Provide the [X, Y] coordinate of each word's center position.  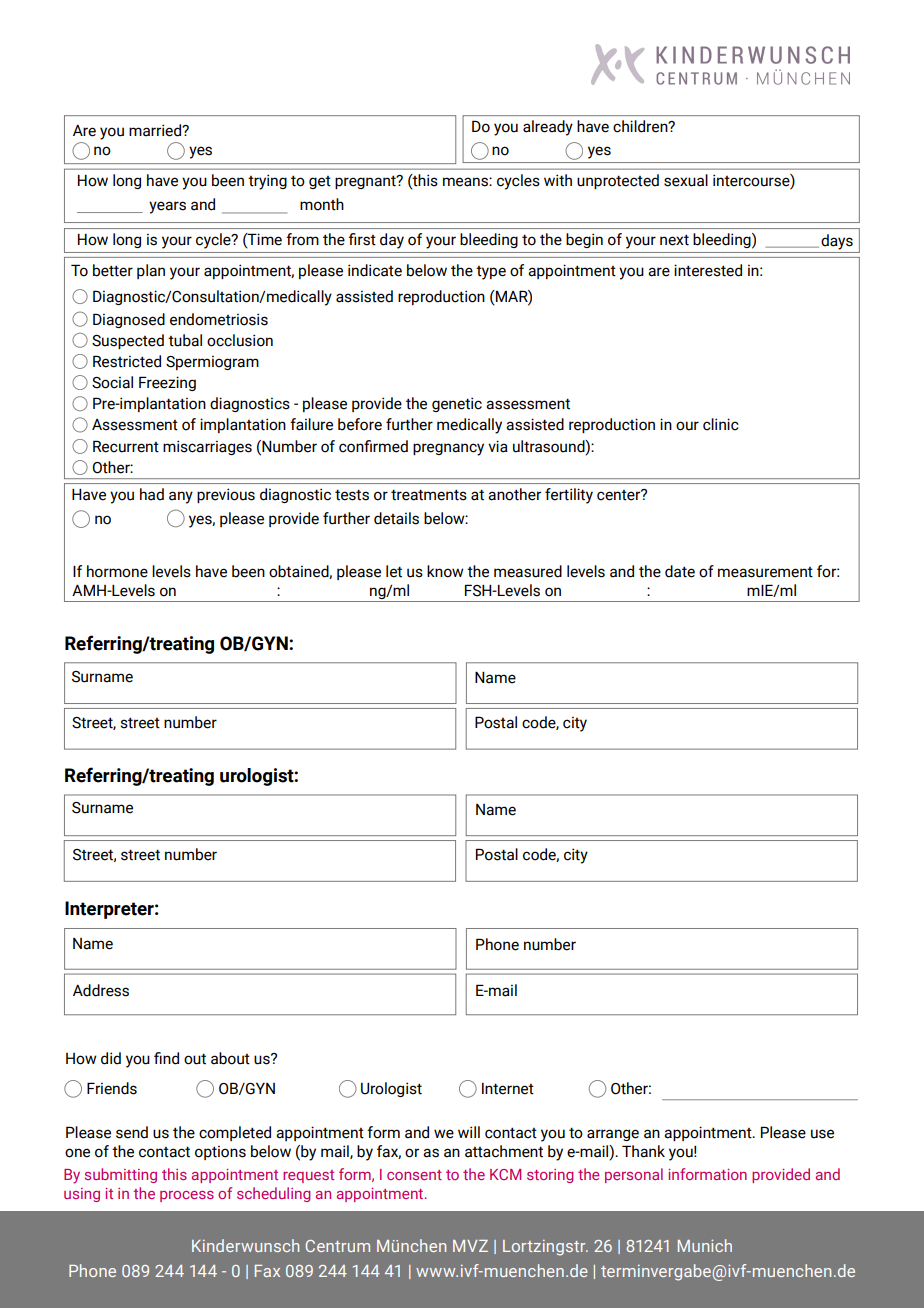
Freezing [167, 383]
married [156, 130]
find [166, 1058]
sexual [686, 180]
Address [101, 990]
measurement [765, 572]
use [822, 1134]
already [548, 128]
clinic [721, 424]
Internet [508, 1089]
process [187, 1196]
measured [528, 571]
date [680, 571]
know [445, 571]
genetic [457, 404]
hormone [117, 571]
